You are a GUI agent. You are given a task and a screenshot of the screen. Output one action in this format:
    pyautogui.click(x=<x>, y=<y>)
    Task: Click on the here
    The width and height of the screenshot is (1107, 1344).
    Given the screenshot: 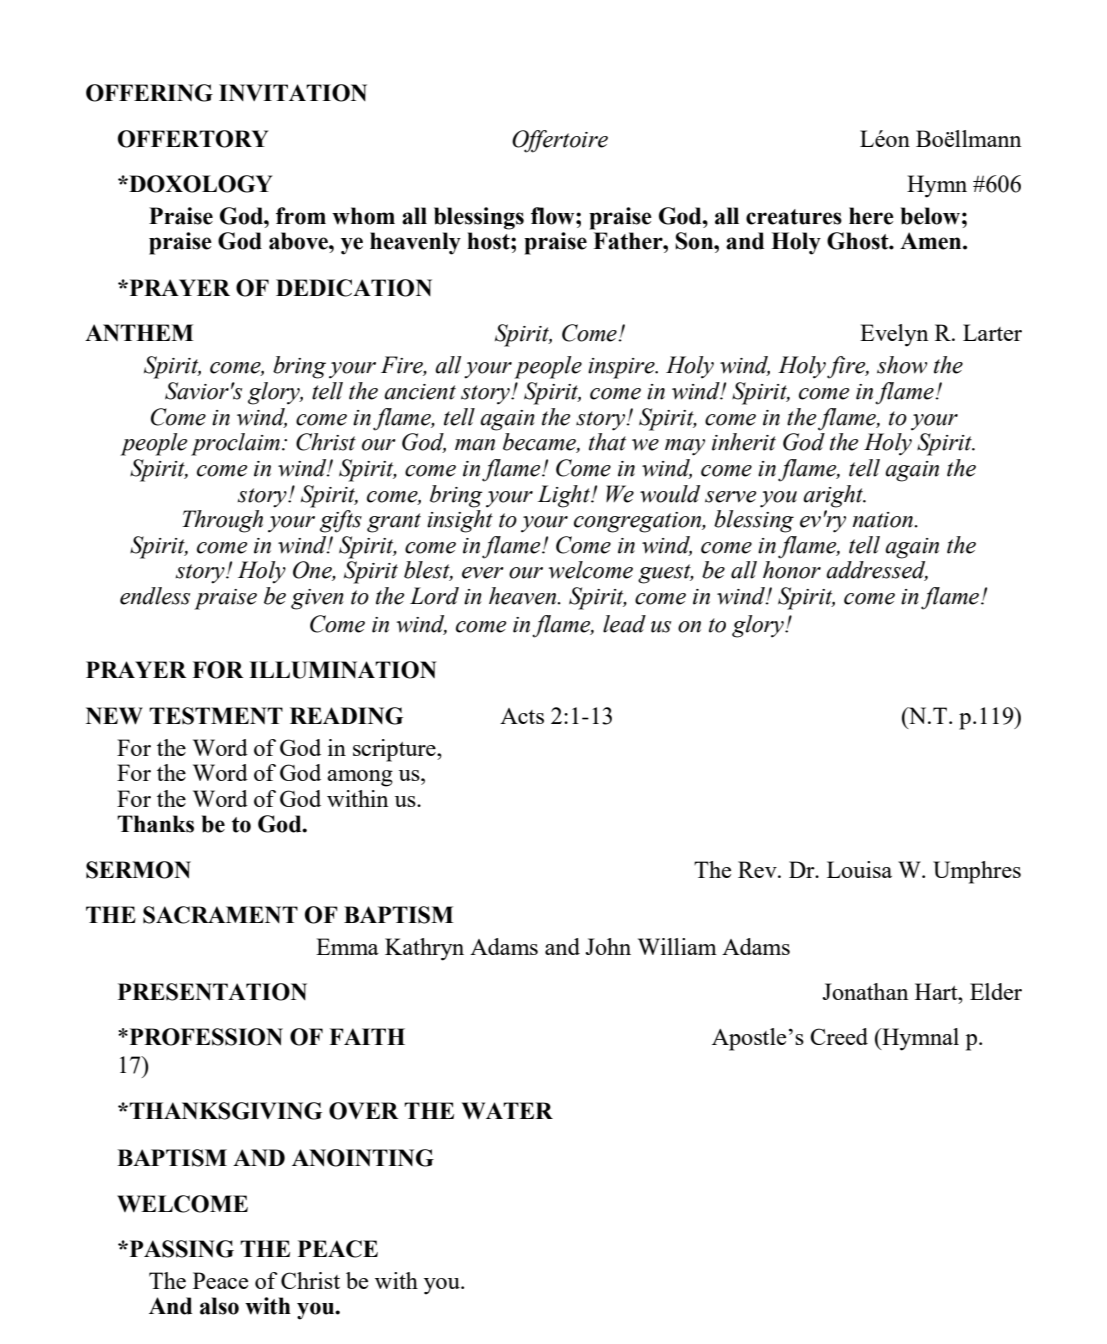 What is the action you would take?
    pyautogui.click(x=871, y=216)
